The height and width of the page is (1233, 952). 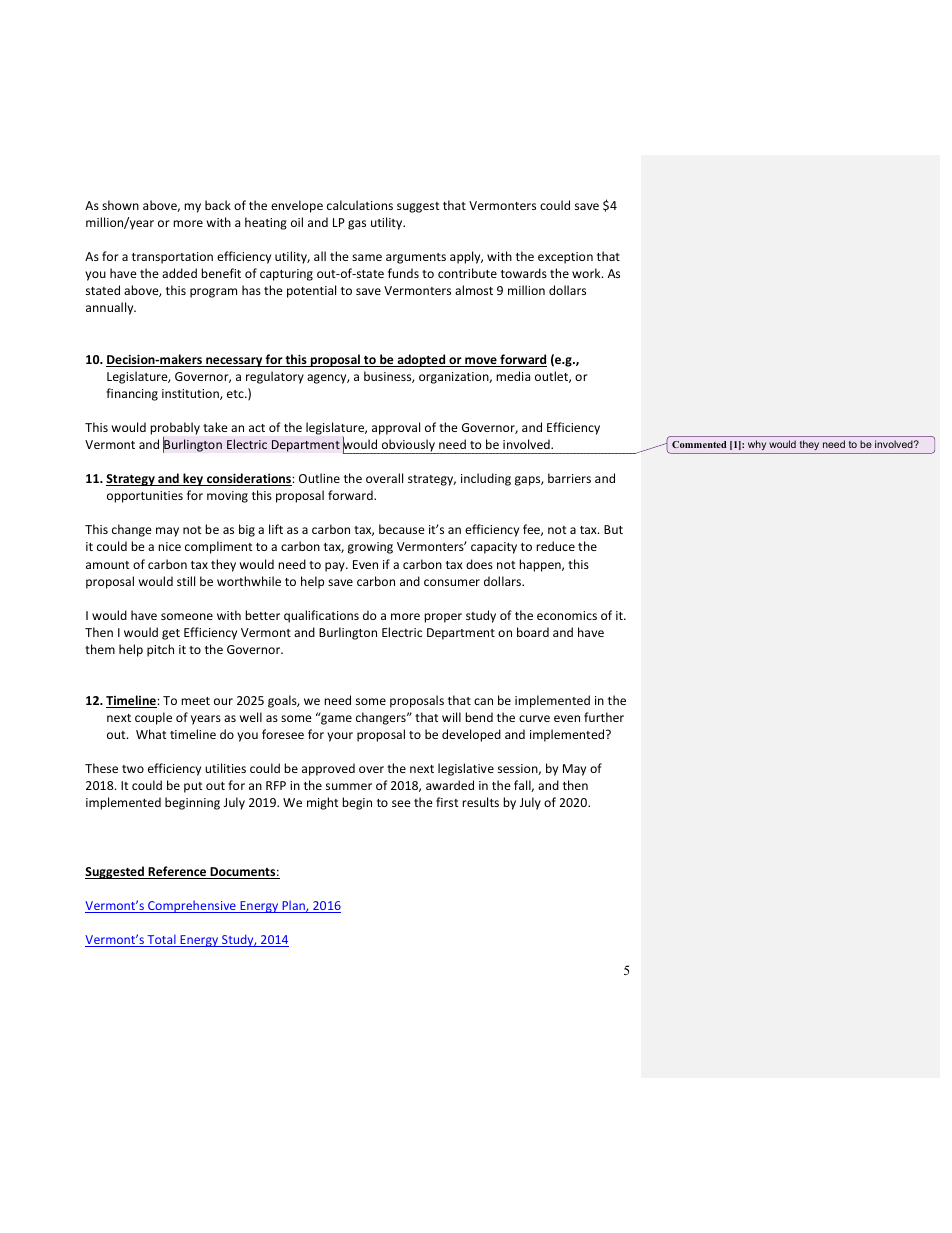 I want to click on arguments, so click(x=416, y=258).
